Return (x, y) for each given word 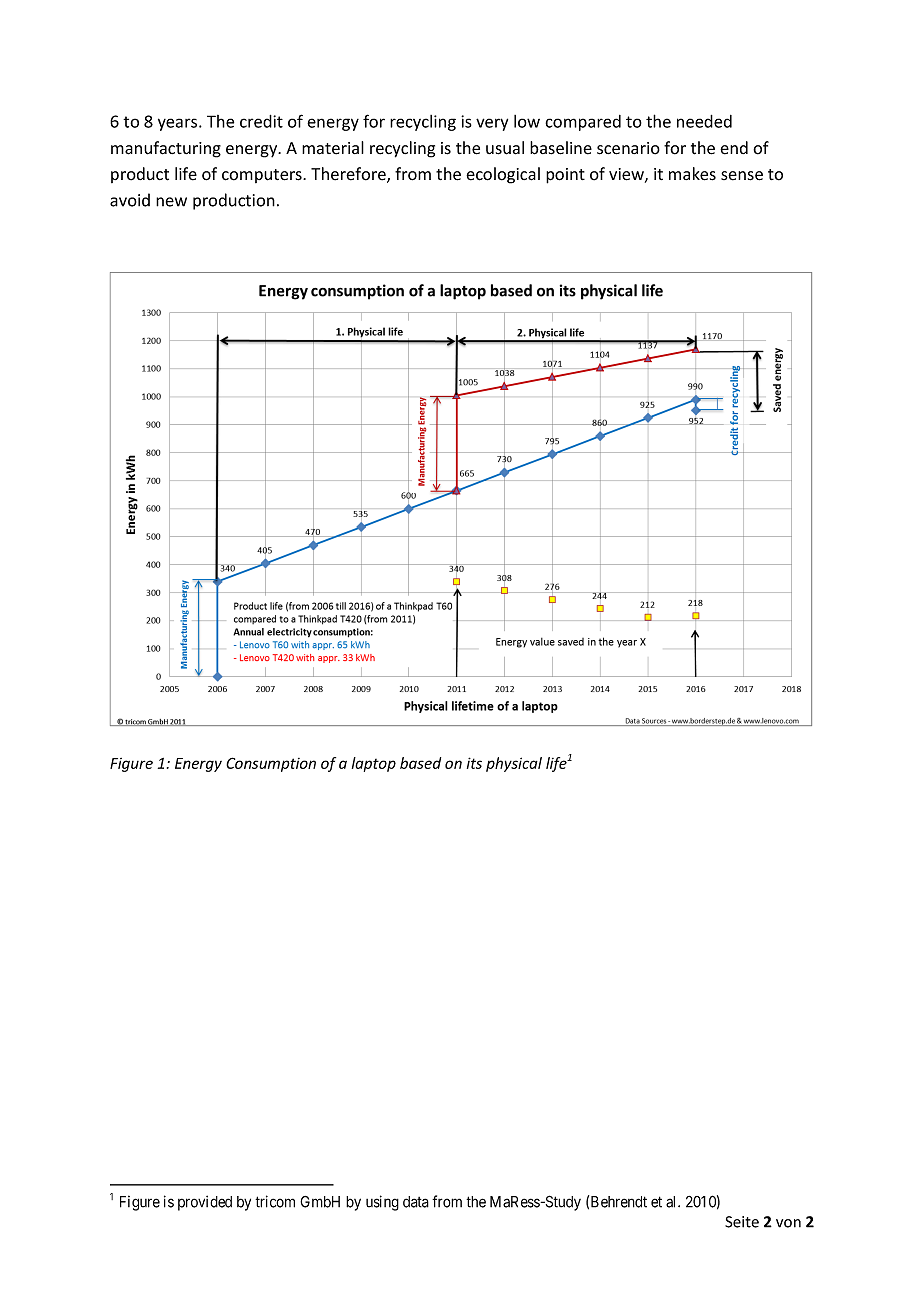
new (171, 202)
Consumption (271, 764)
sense (742, 176)
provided (205, 1203)
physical (514, 764)
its (474, 763)
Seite (742, 1222)
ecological (503, 175)
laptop (374, 764)
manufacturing (166, 149)
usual (505, 148)
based (420, 763)
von (788, 1223)
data (416, 1202)
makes (692, 174)
